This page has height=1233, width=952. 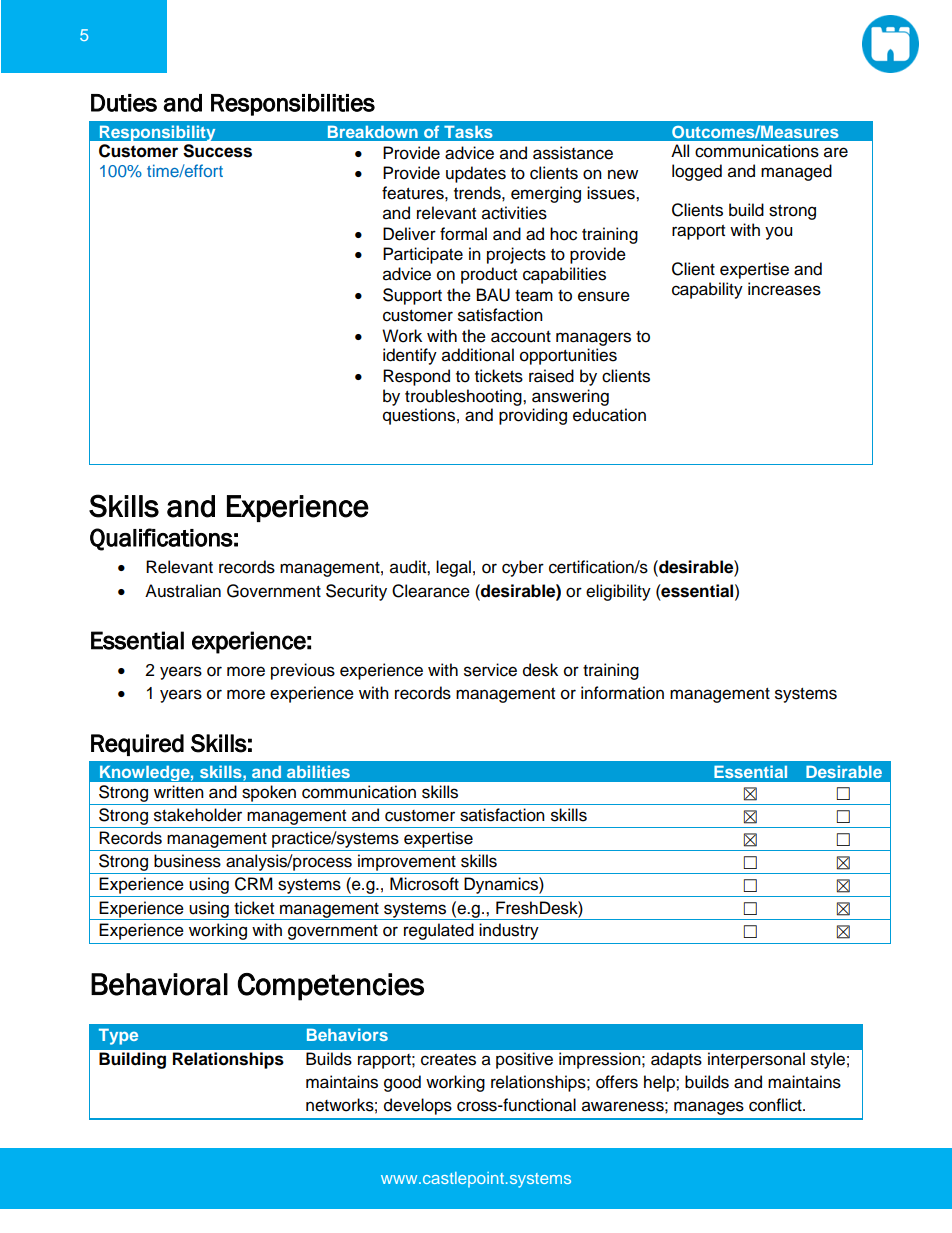 I want to click on eligibility, so click(x=618, y=592).
